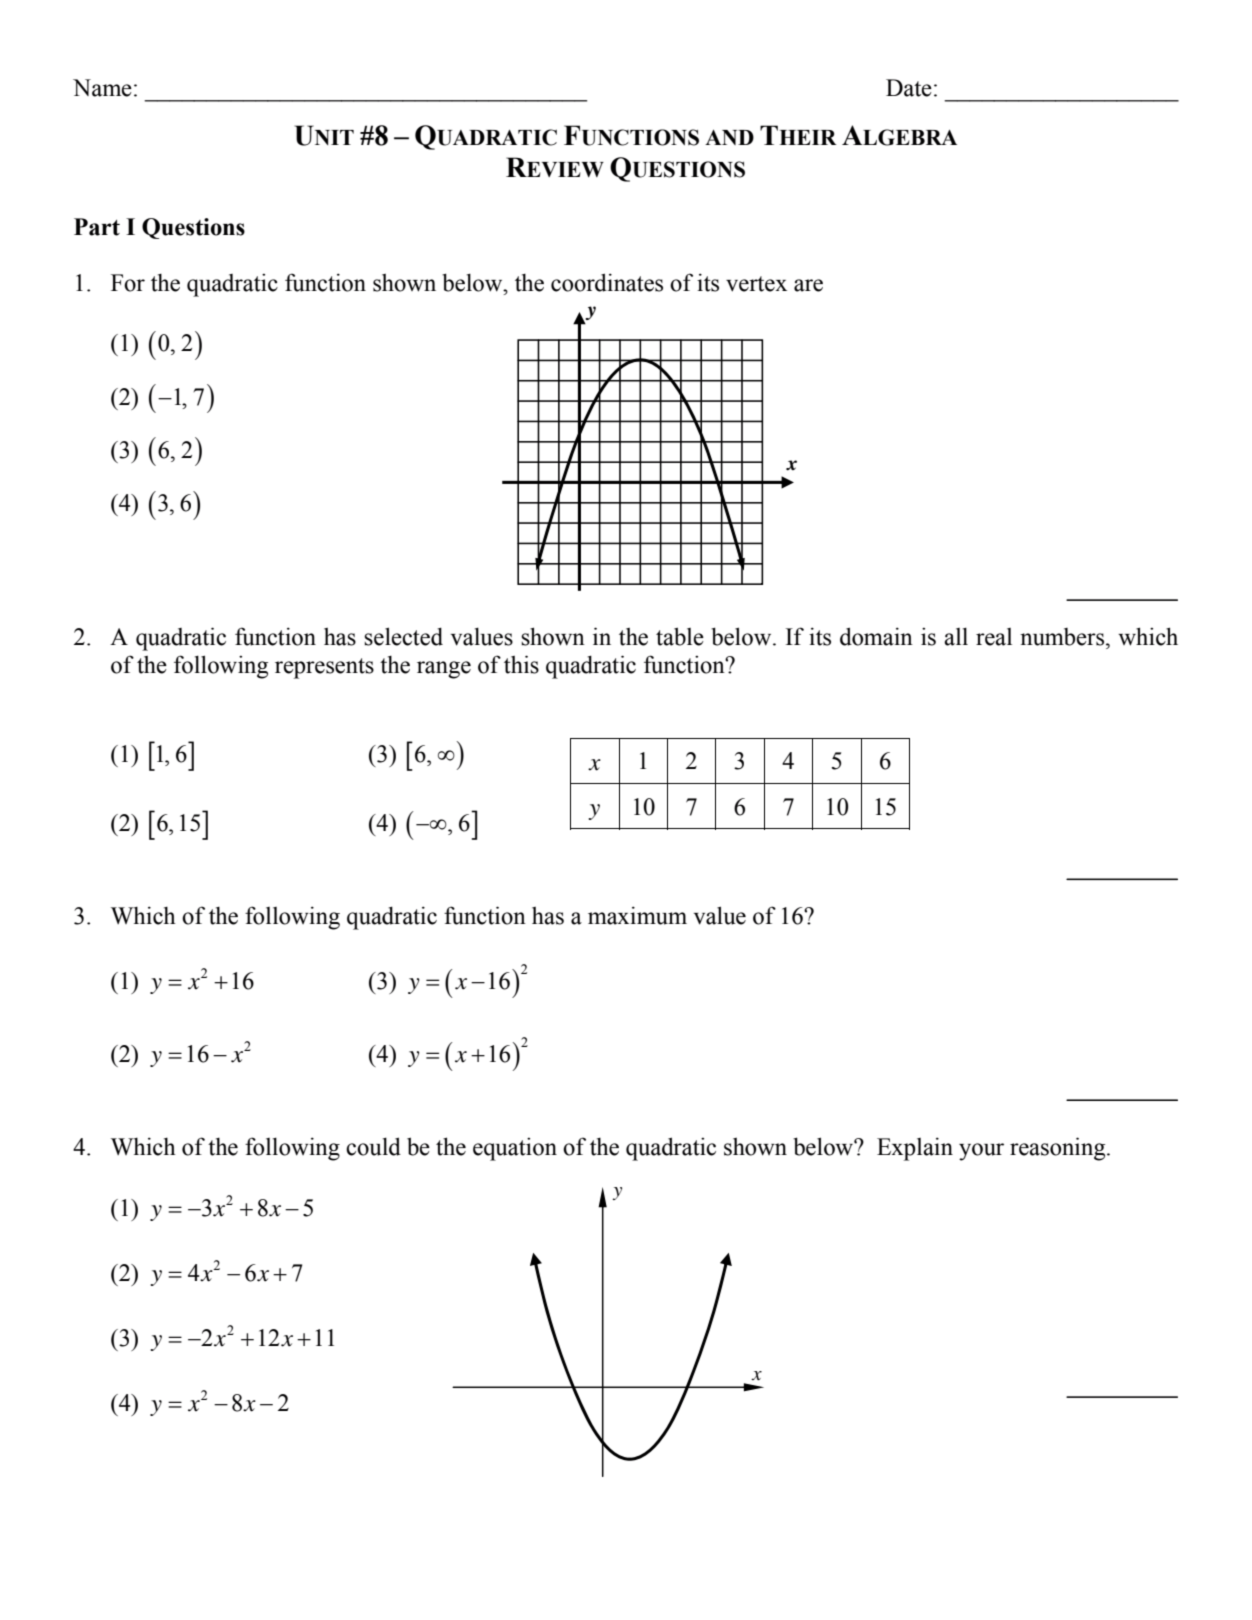  I want to click on could, so click(373, 1146).
